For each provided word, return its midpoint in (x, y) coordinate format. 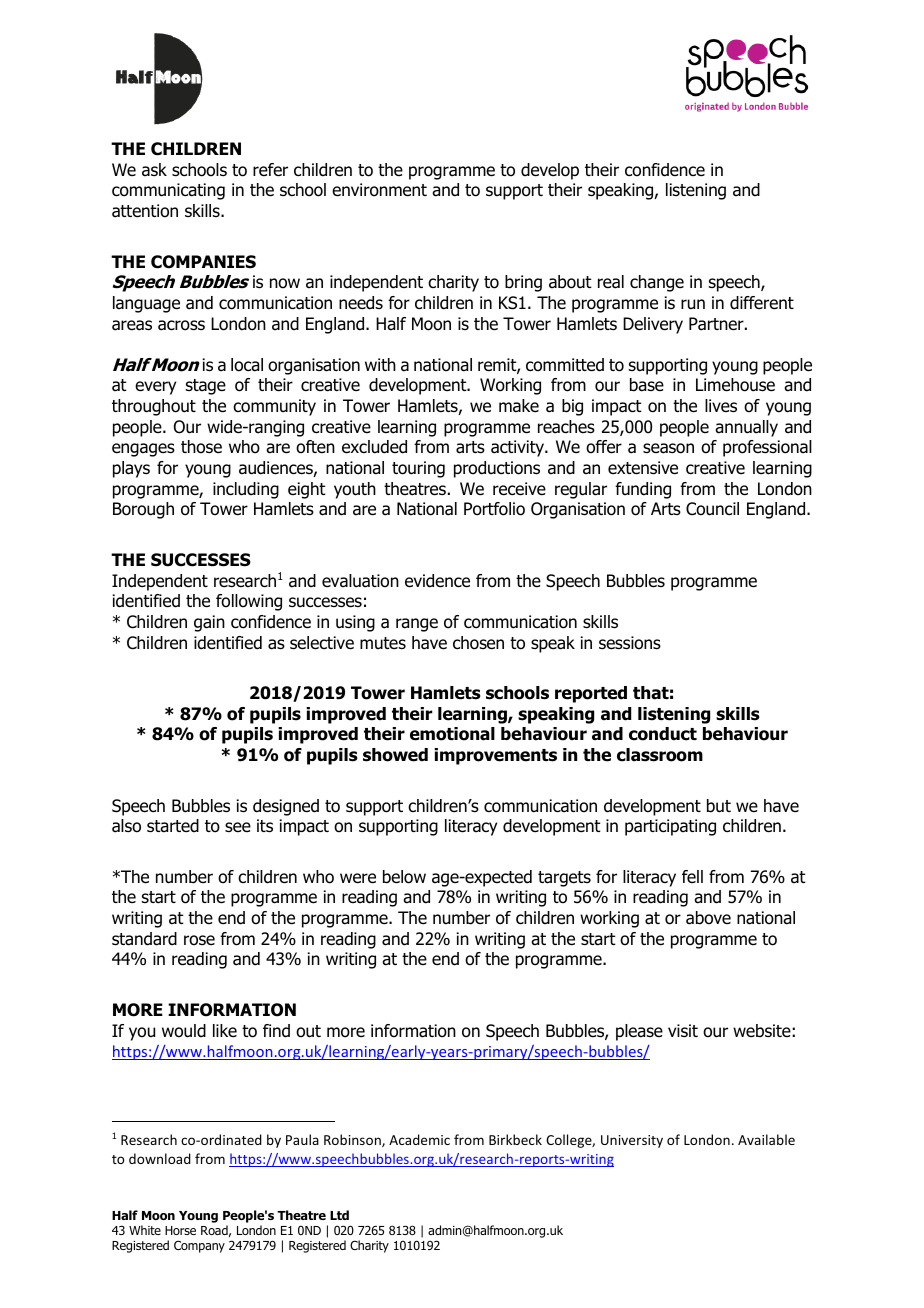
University (632, 1141)
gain (209, 623)
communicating (168, 191)
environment (379, 190)
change (657, 283)
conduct (663, 734)
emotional (452, 734)
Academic (419, 1139)
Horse (180, 1230)
